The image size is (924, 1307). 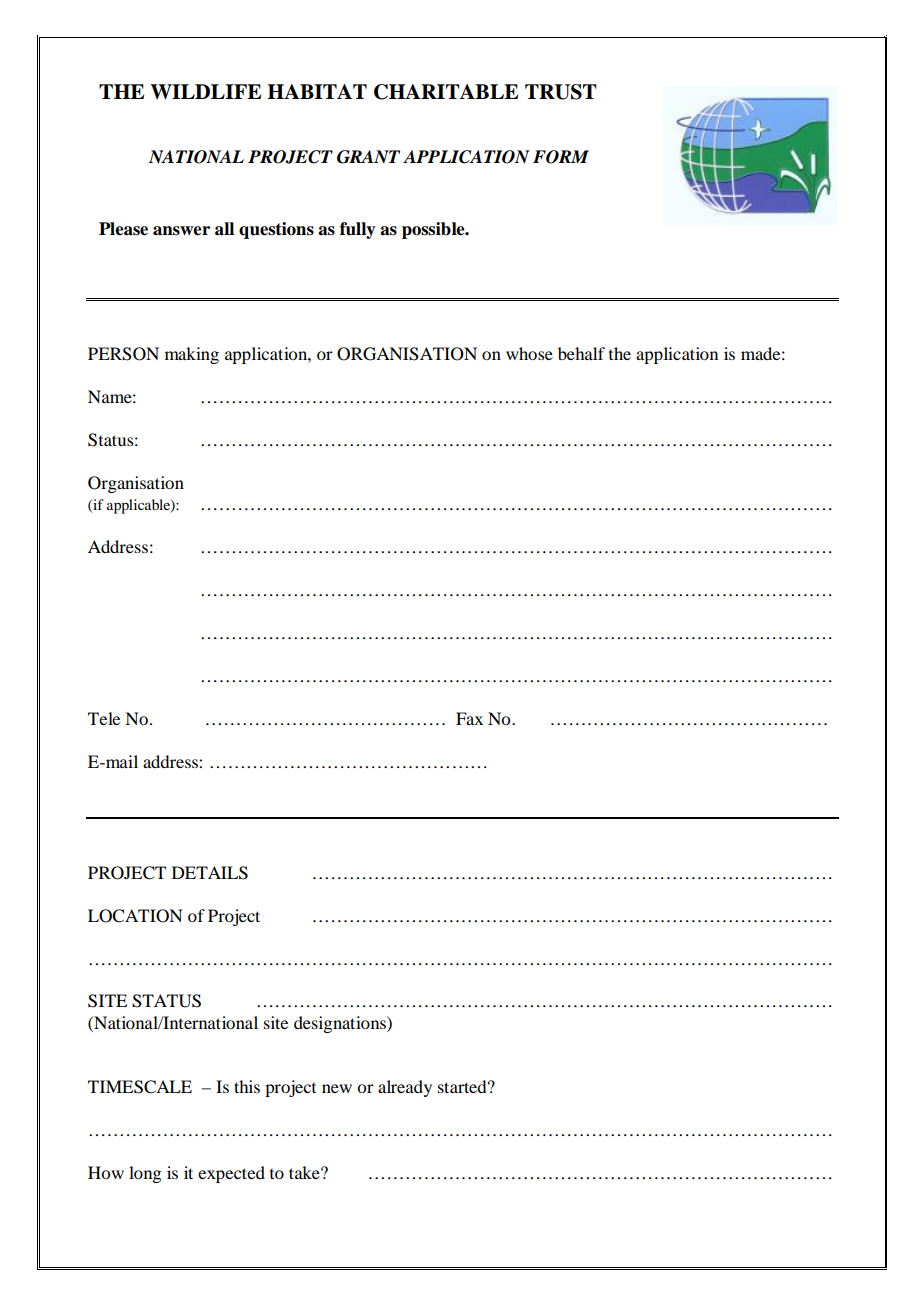 I want to click on WILDLIFE, so click(x=205, y=92).
